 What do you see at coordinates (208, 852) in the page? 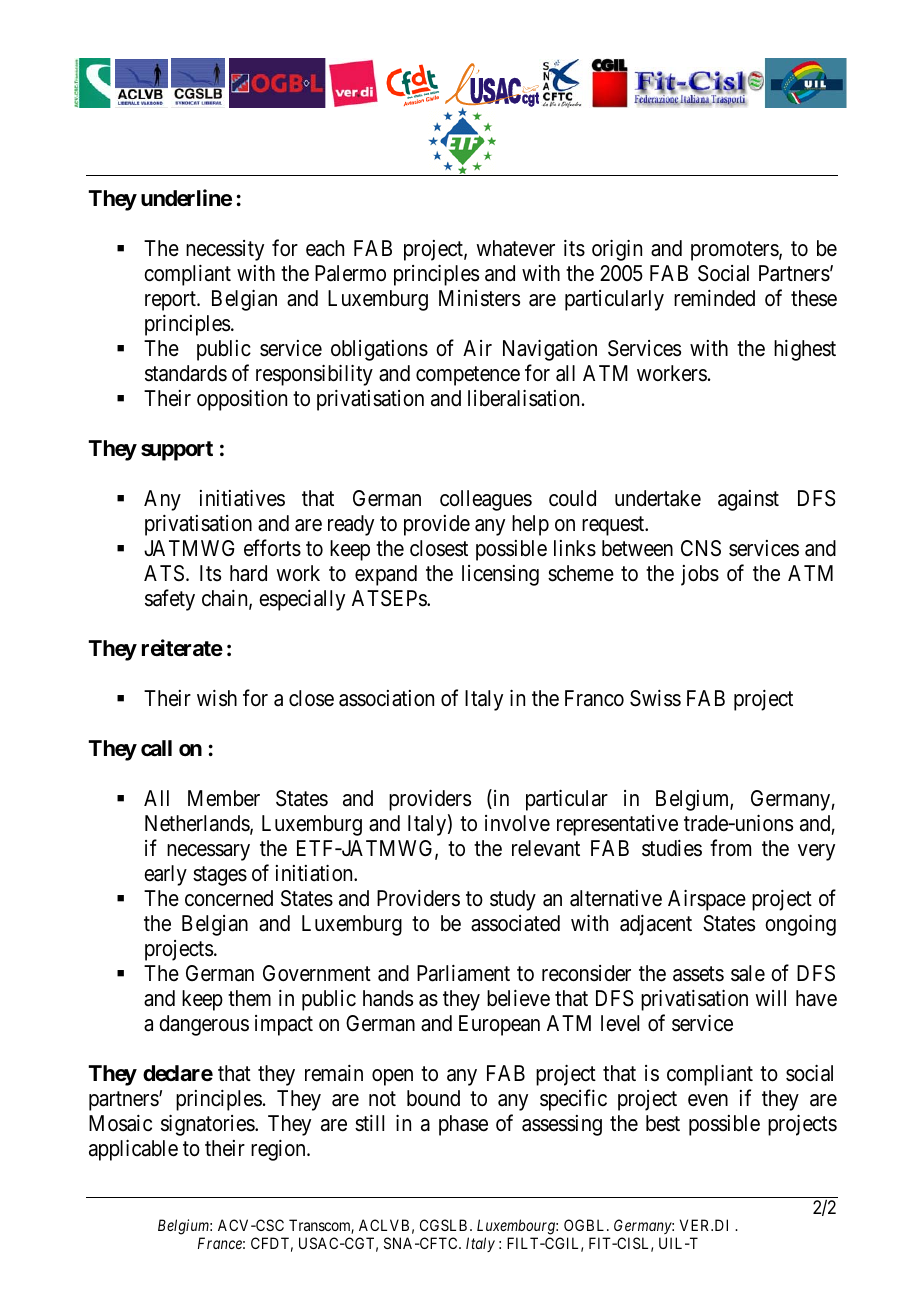
I see `necessary` at bounding box center [208, 852].
